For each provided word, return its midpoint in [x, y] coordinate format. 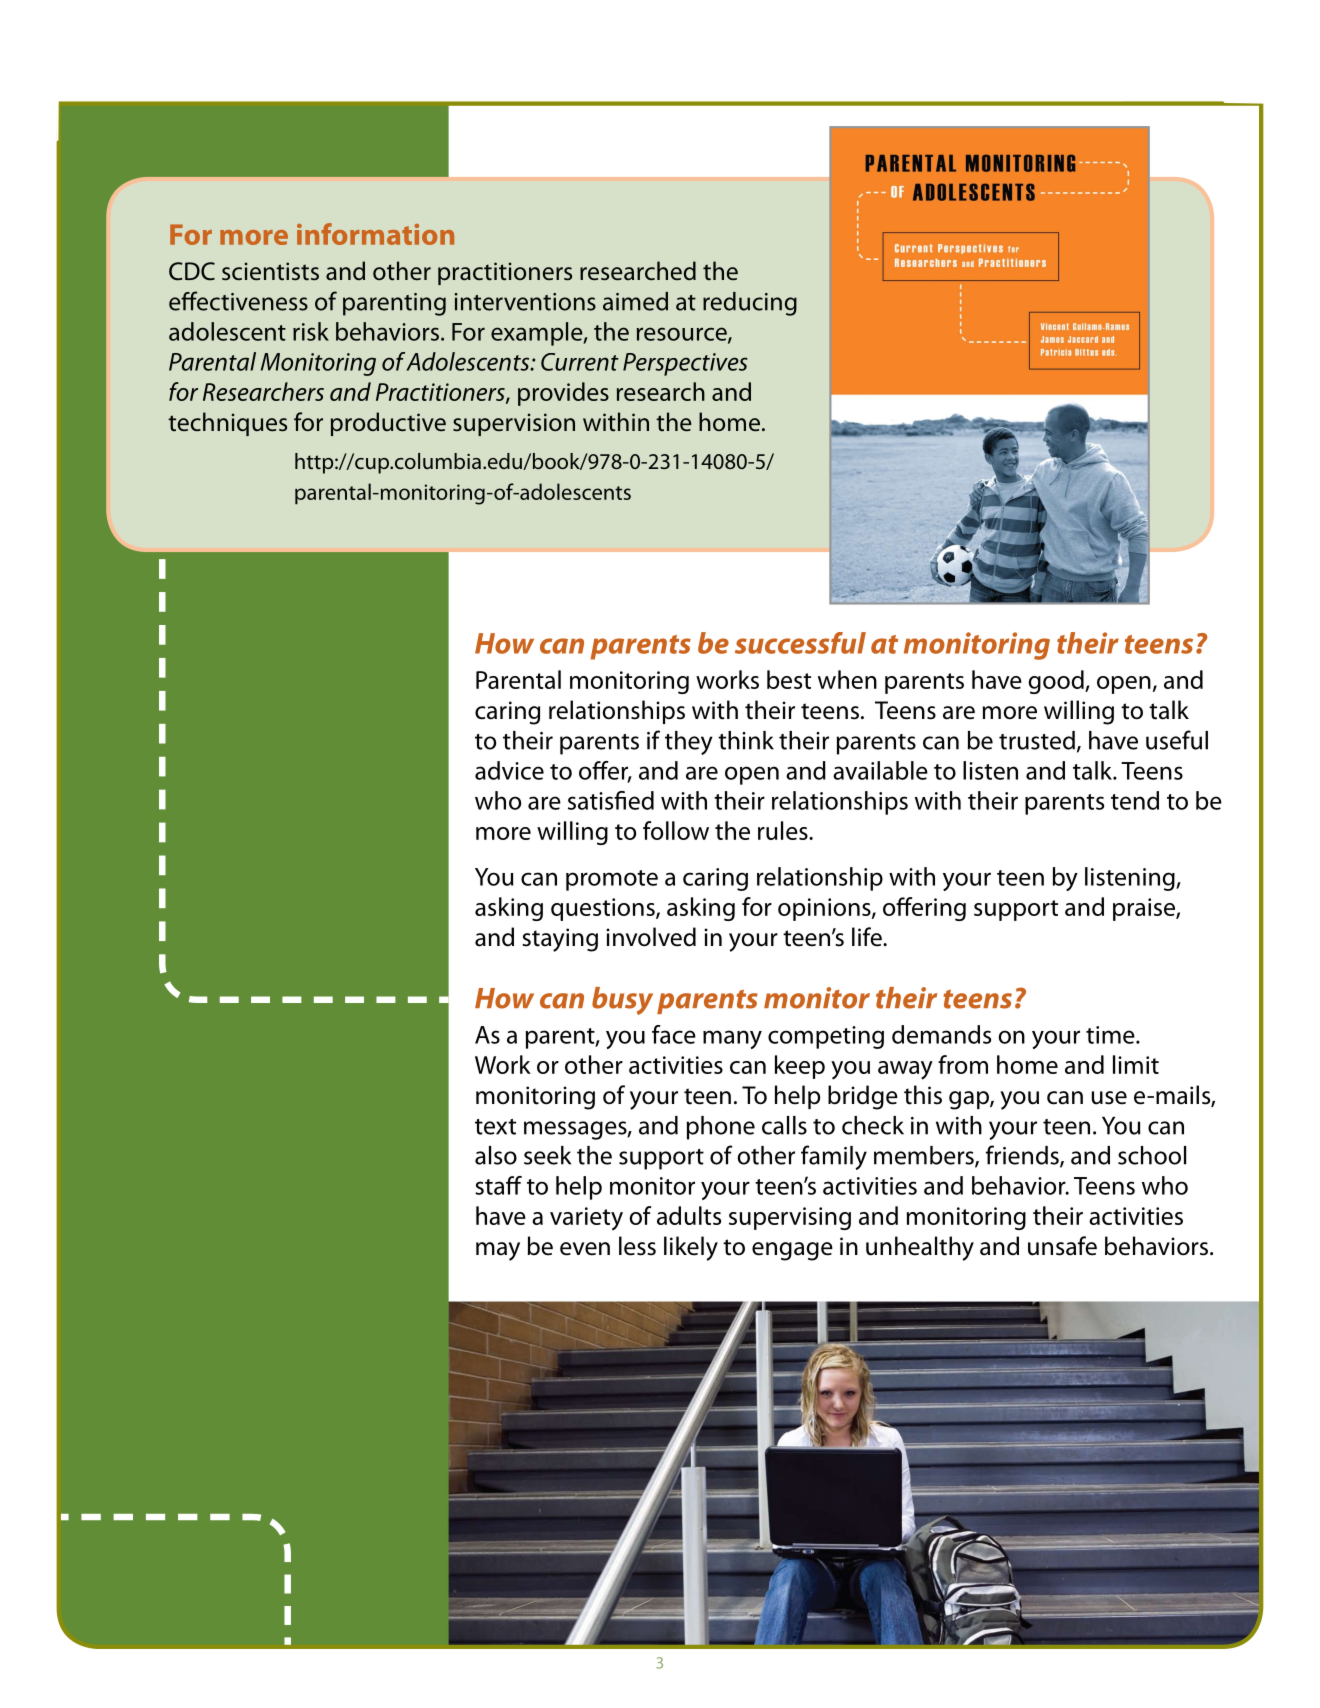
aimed [635, 301]
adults [689, 1215]
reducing [750, 304]
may [498, 1251]
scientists [270, 271]
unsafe [1062, 1246]
